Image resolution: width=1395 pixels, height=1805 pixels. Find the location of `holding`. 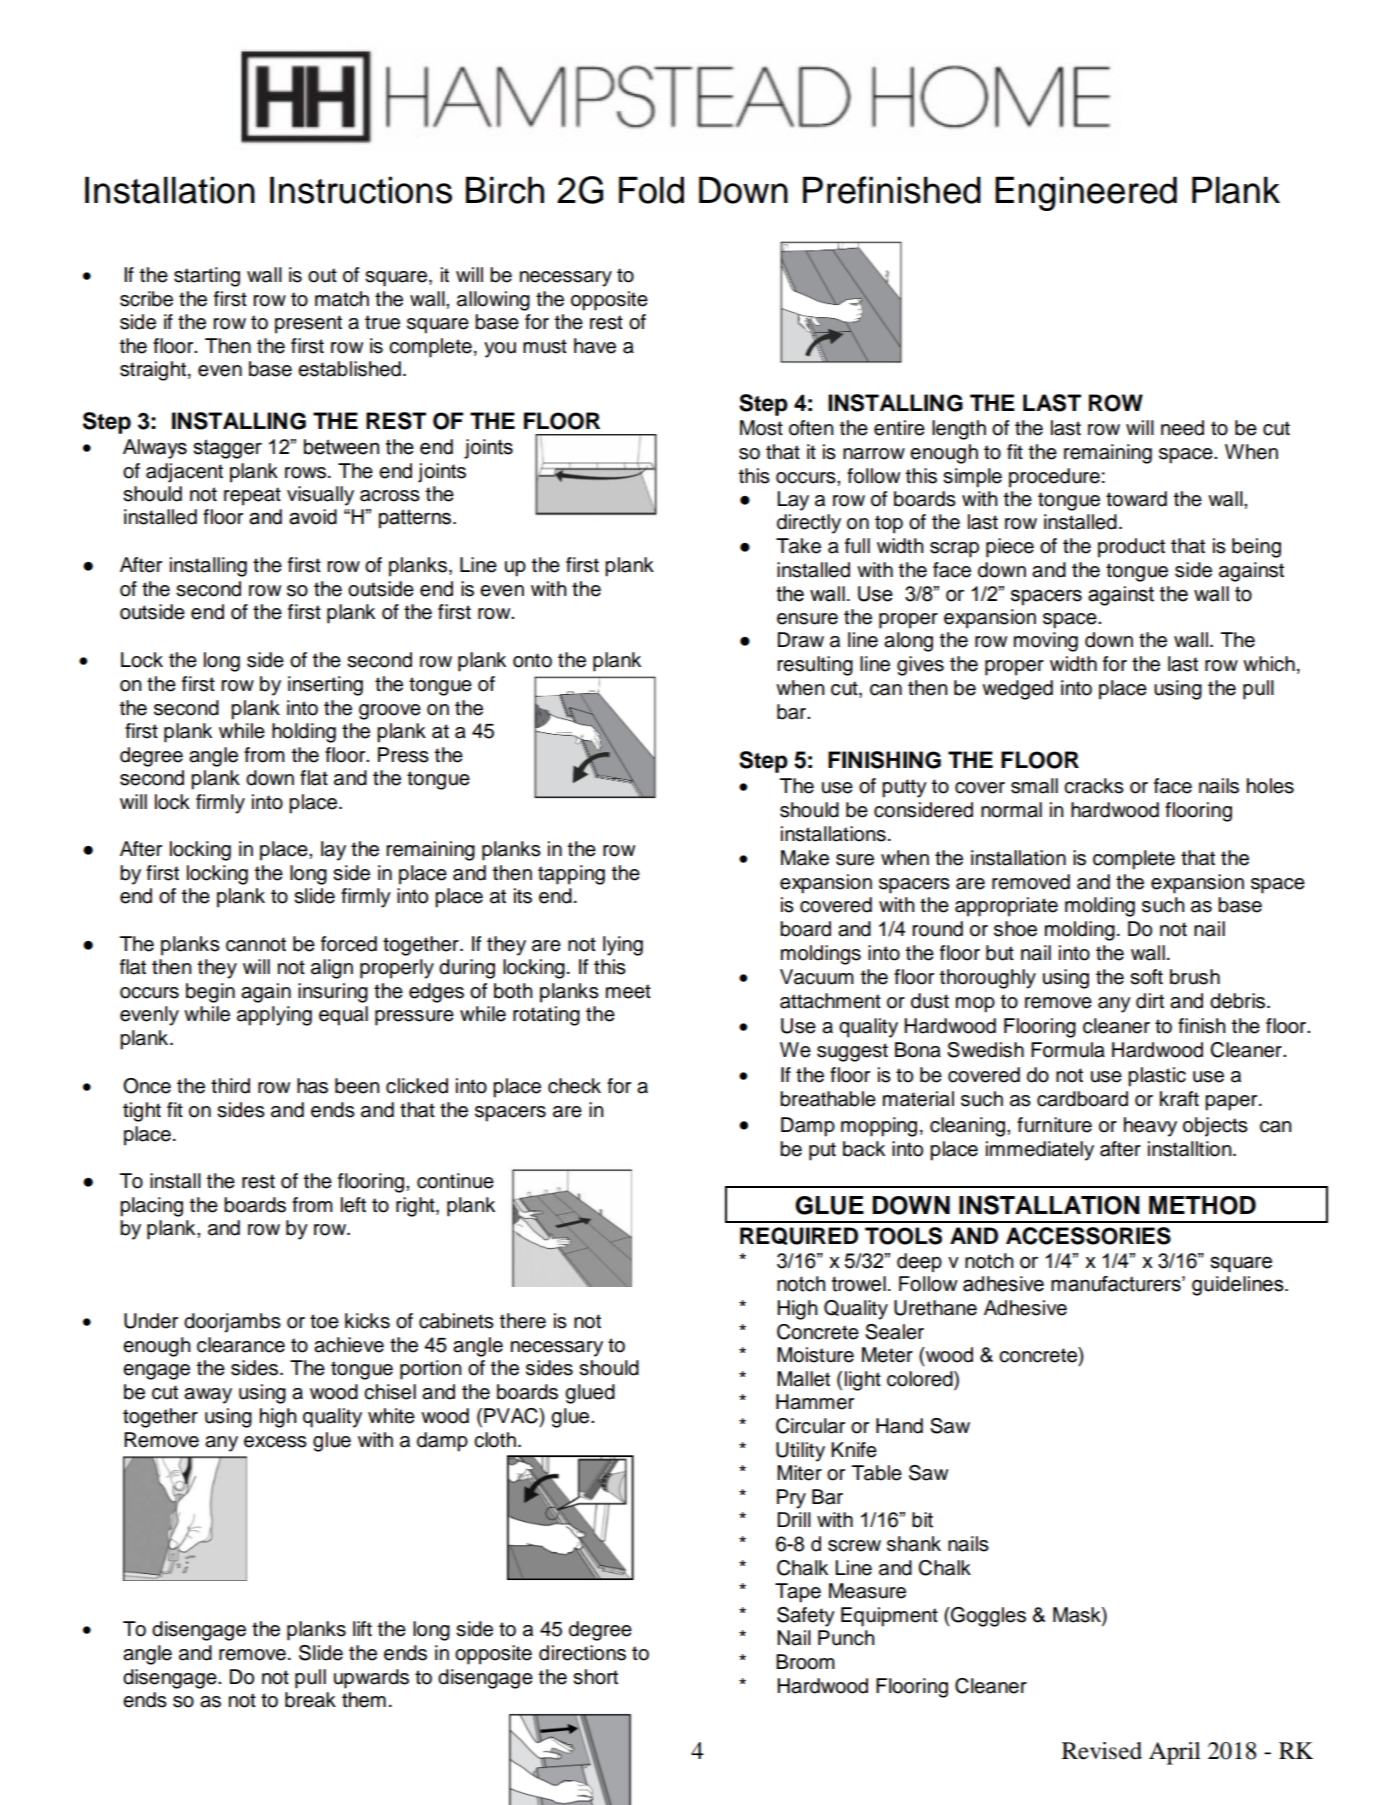

holding is located at coordinates (304, 733).
